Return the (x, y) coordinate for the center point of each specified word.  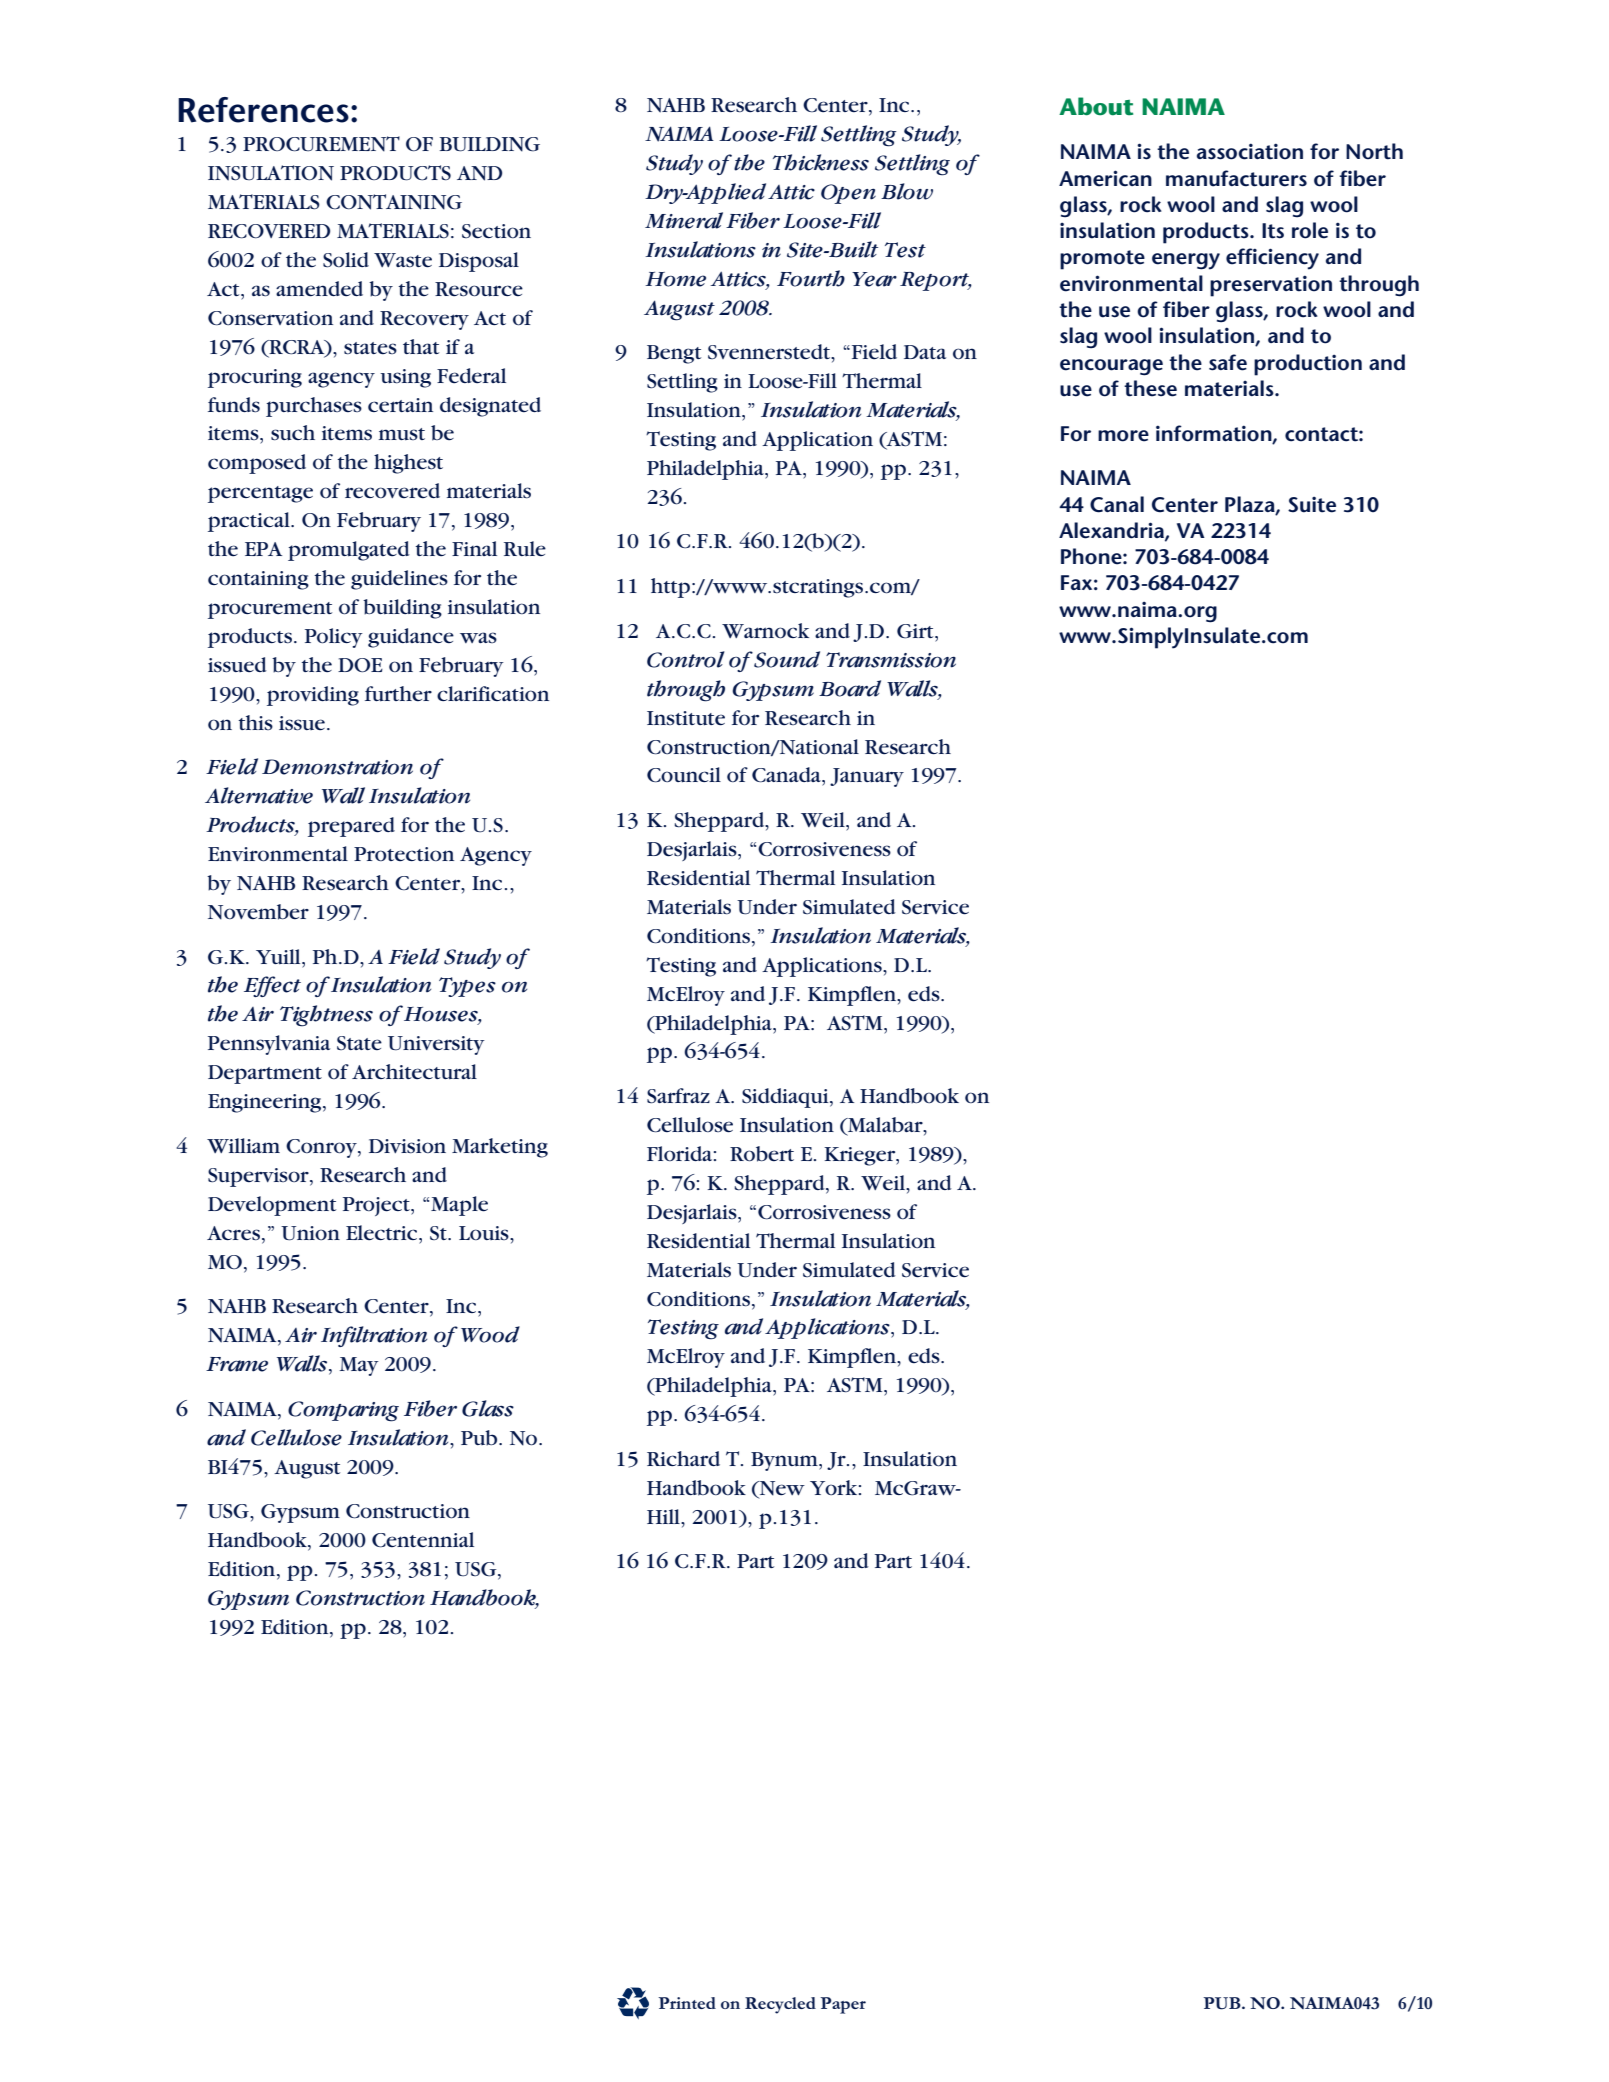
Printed (687, 2003)
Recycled (780, 2005)
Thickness (821, 162)
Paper (843, 2005)
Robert (762, 1154)
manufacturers (1236, 178)
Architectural (414, 1072)
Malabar (885, 1126)
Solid (346, 260)
